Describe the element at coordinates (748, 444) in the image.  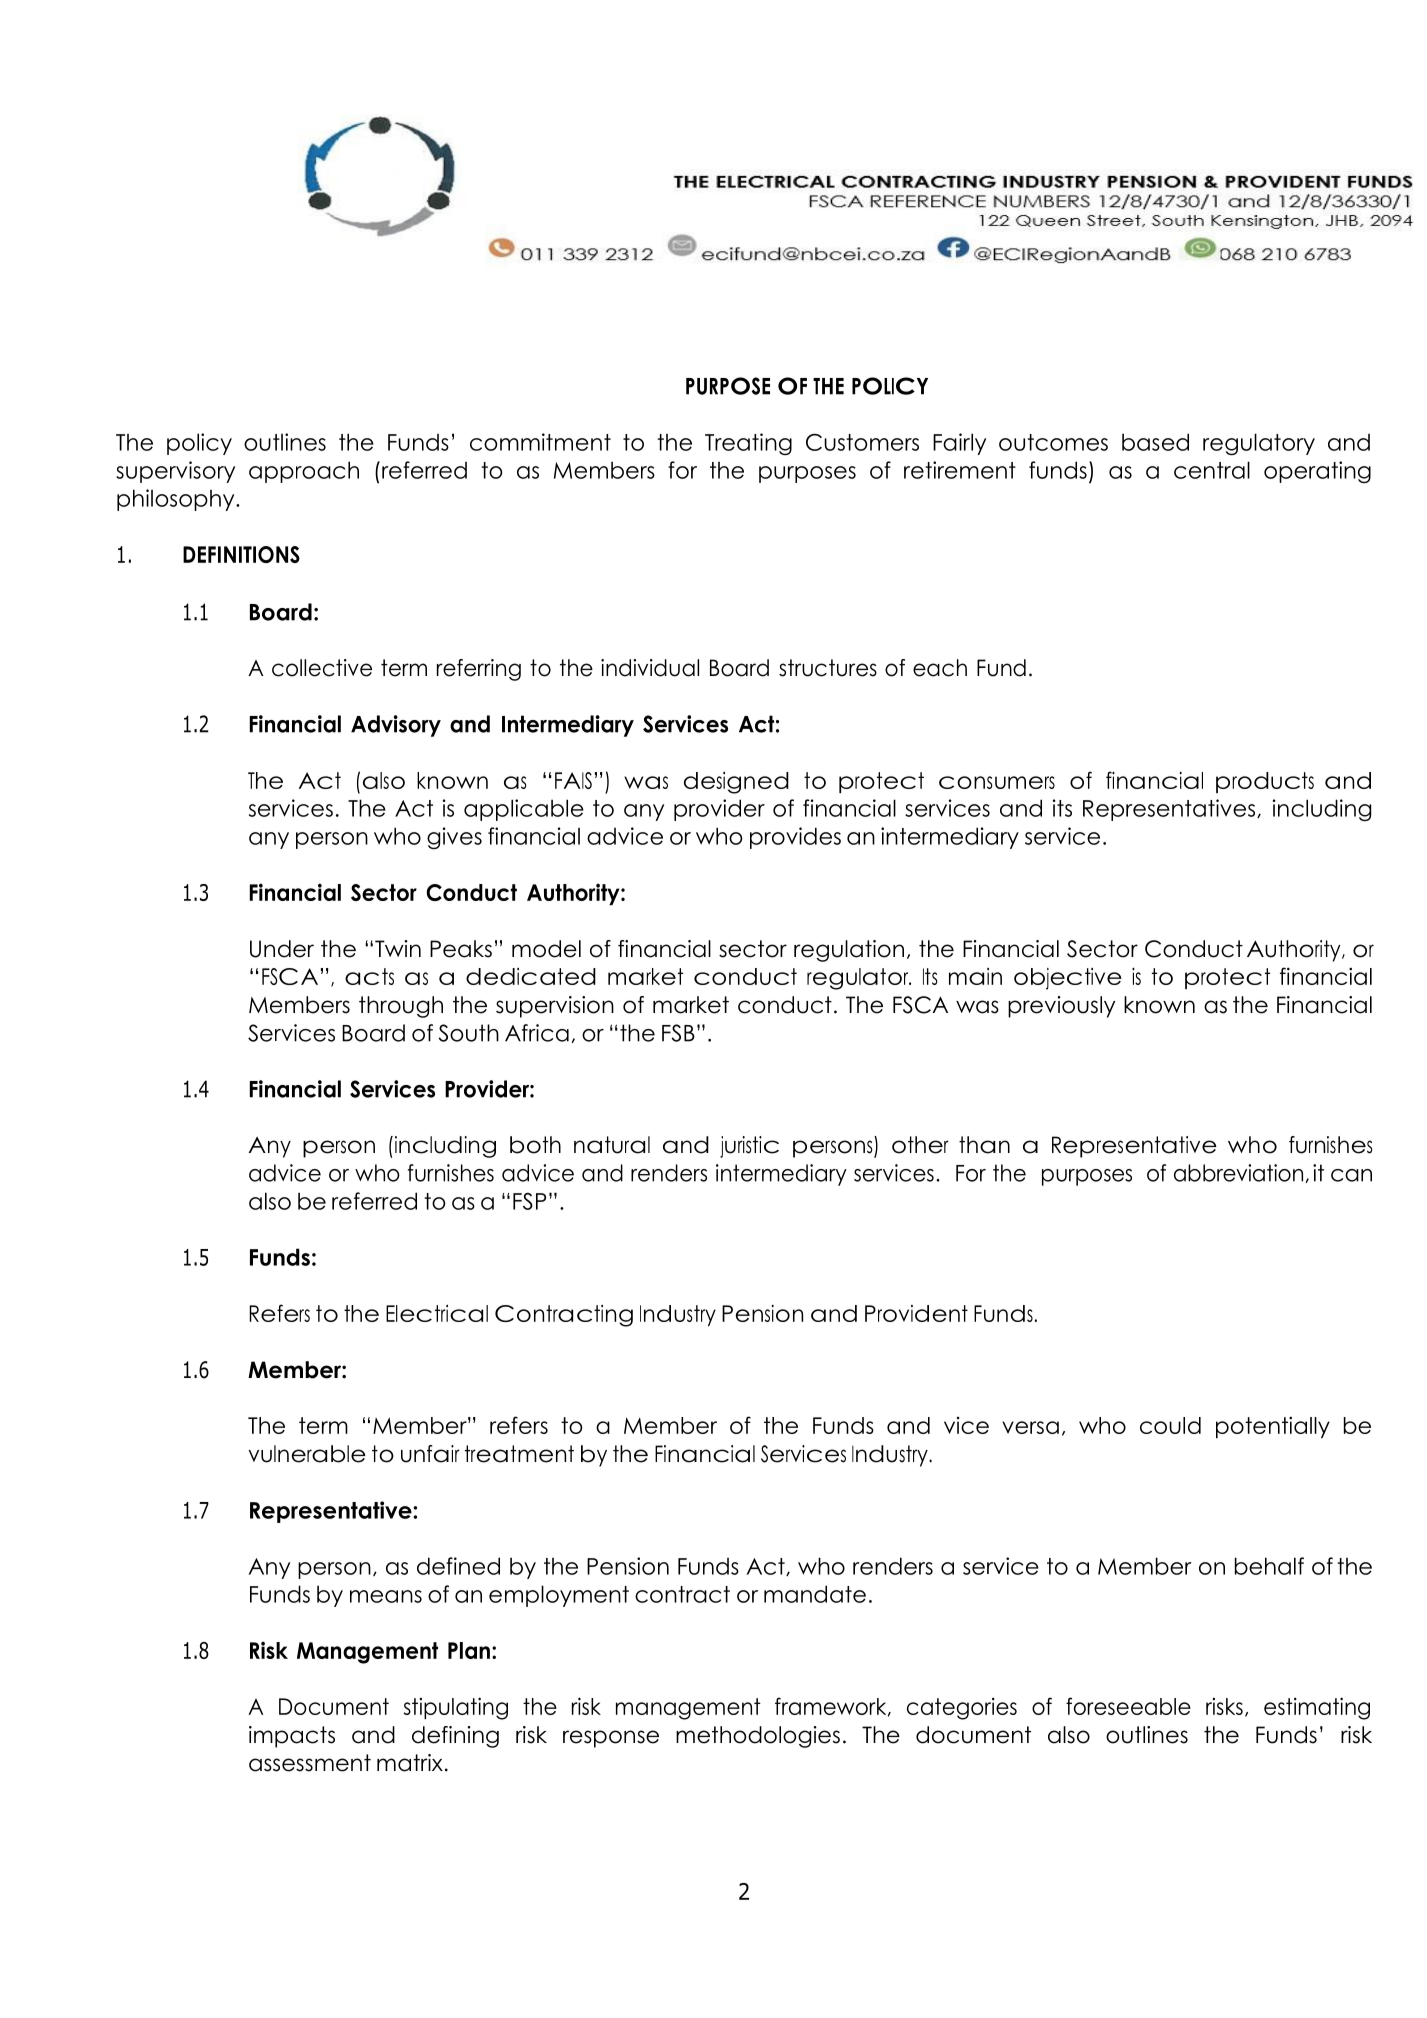
I see `Treating` at that location.
